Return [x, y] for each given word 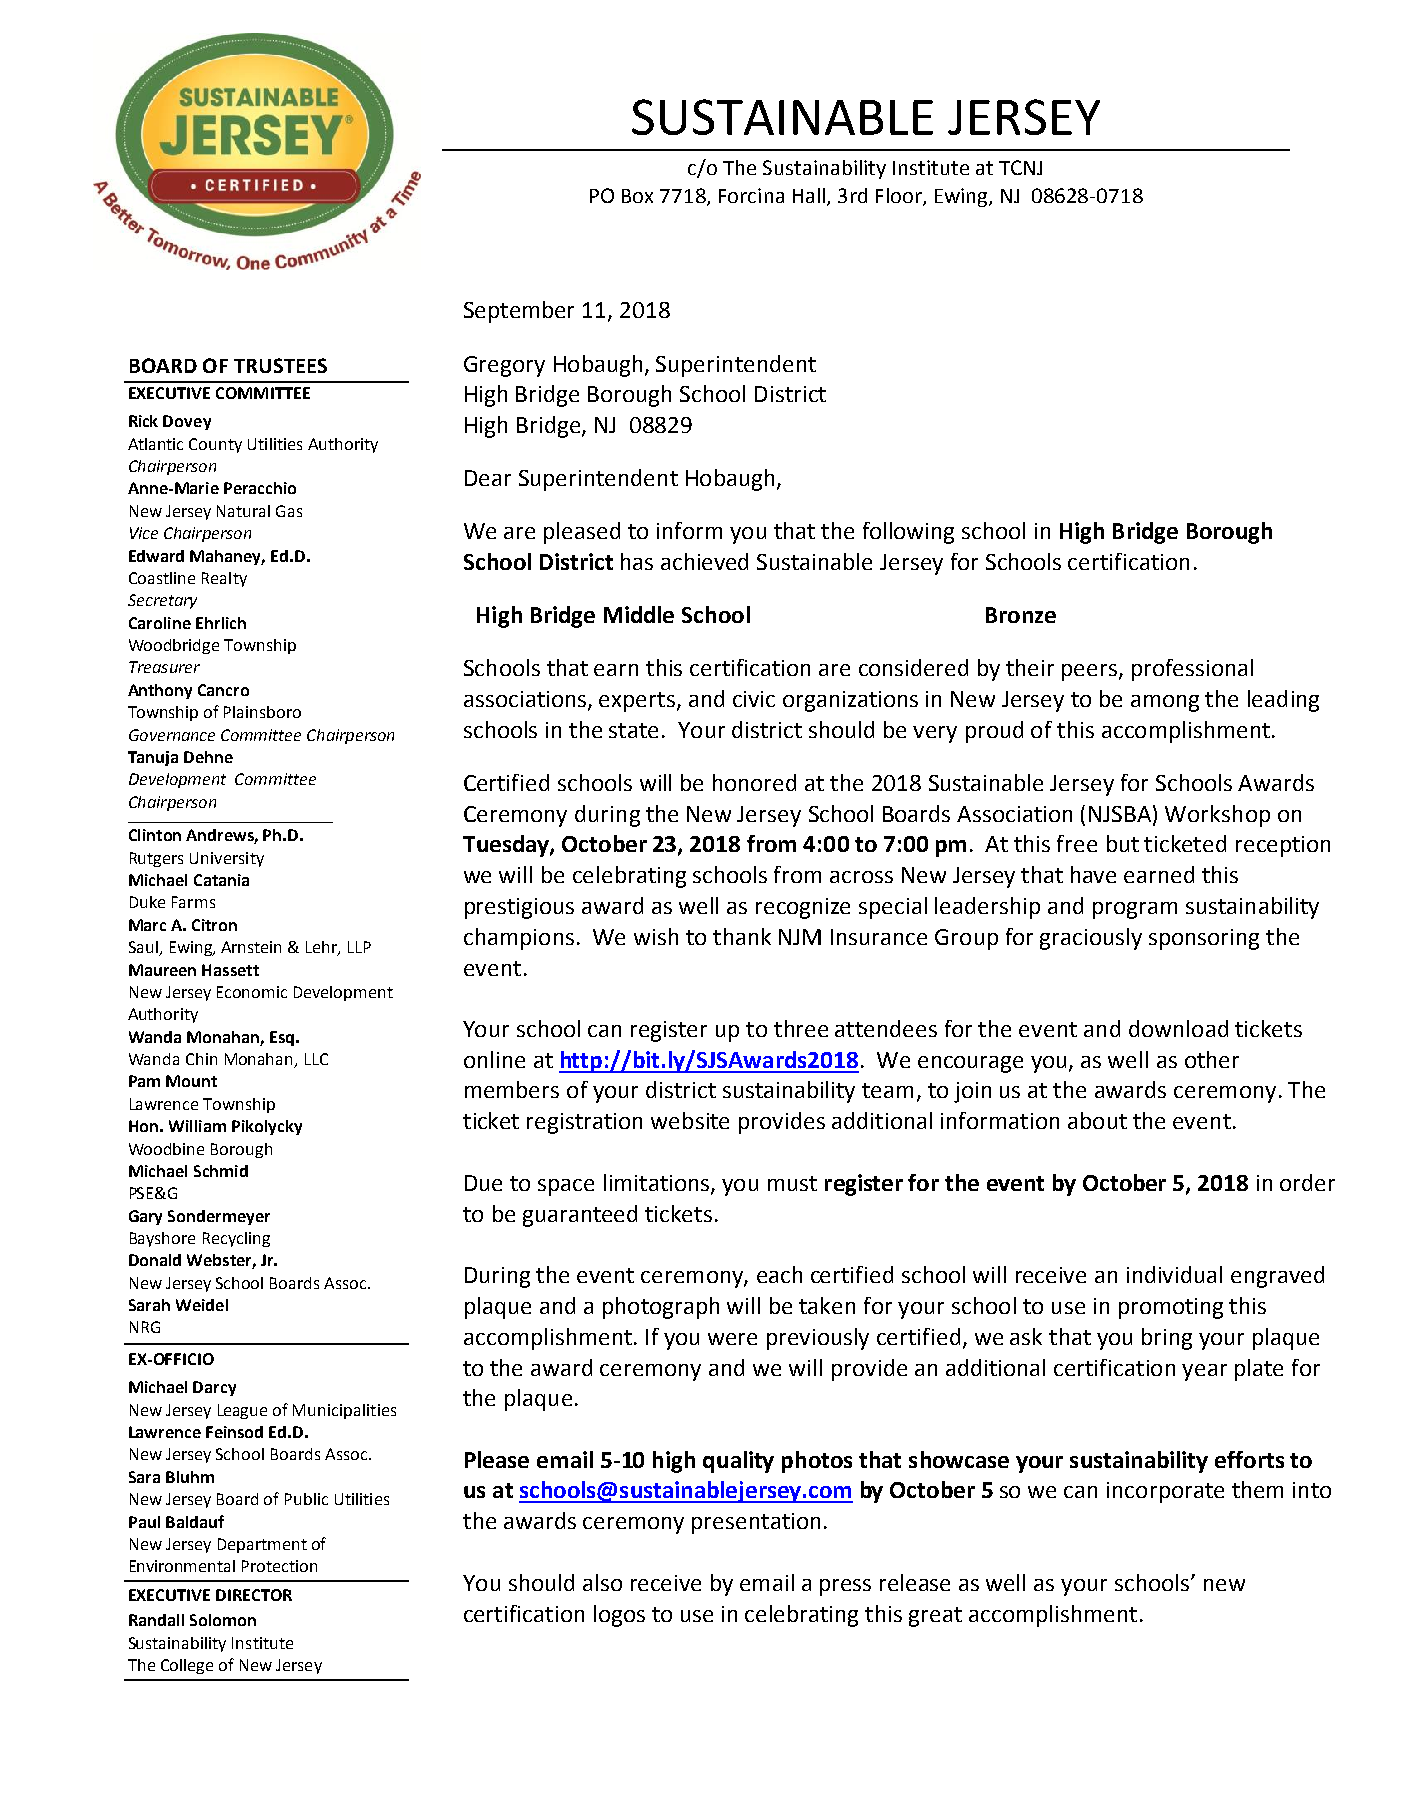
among [1165, 703]
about [1097, 1120]
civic [754, 699]
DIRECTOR [254, 1595]
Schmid [221, 1171]
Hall [809, 195]
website [690, 1120]
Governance [172, 735]
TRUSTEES [280, 365]
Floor [900, 196]
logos [619, 1616]
